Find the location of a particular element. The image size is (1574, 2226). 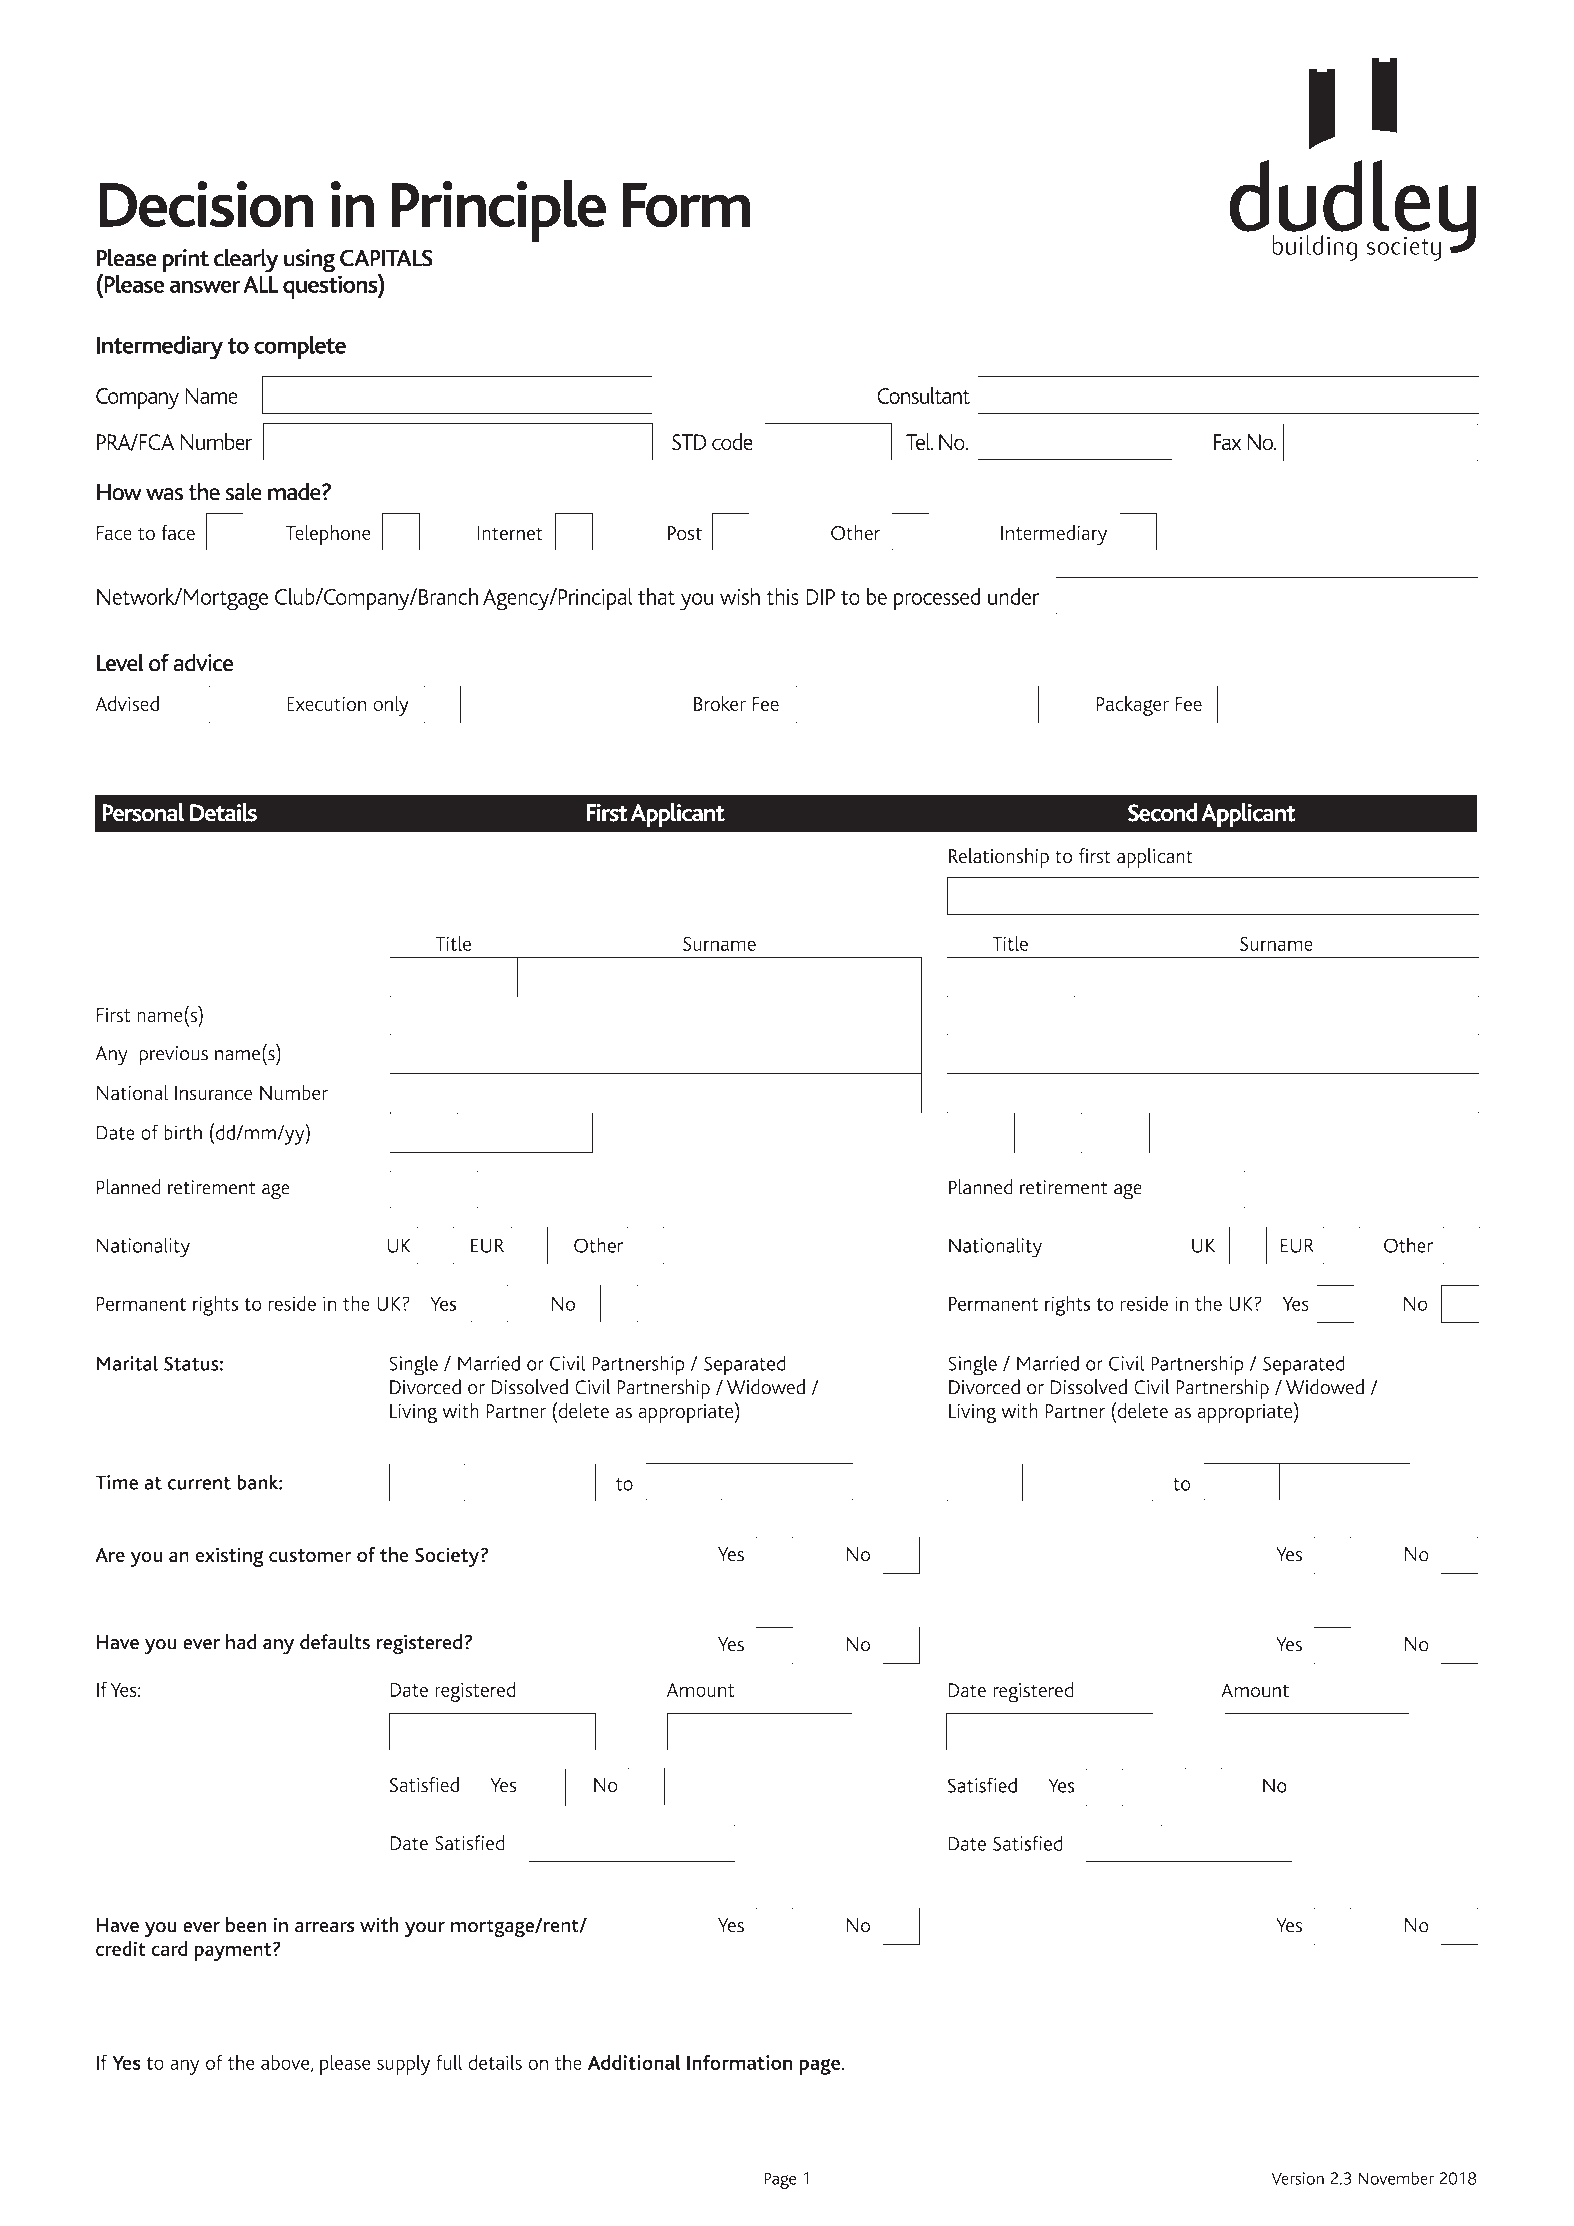

Relationship is located at coordinates (999, 858).
